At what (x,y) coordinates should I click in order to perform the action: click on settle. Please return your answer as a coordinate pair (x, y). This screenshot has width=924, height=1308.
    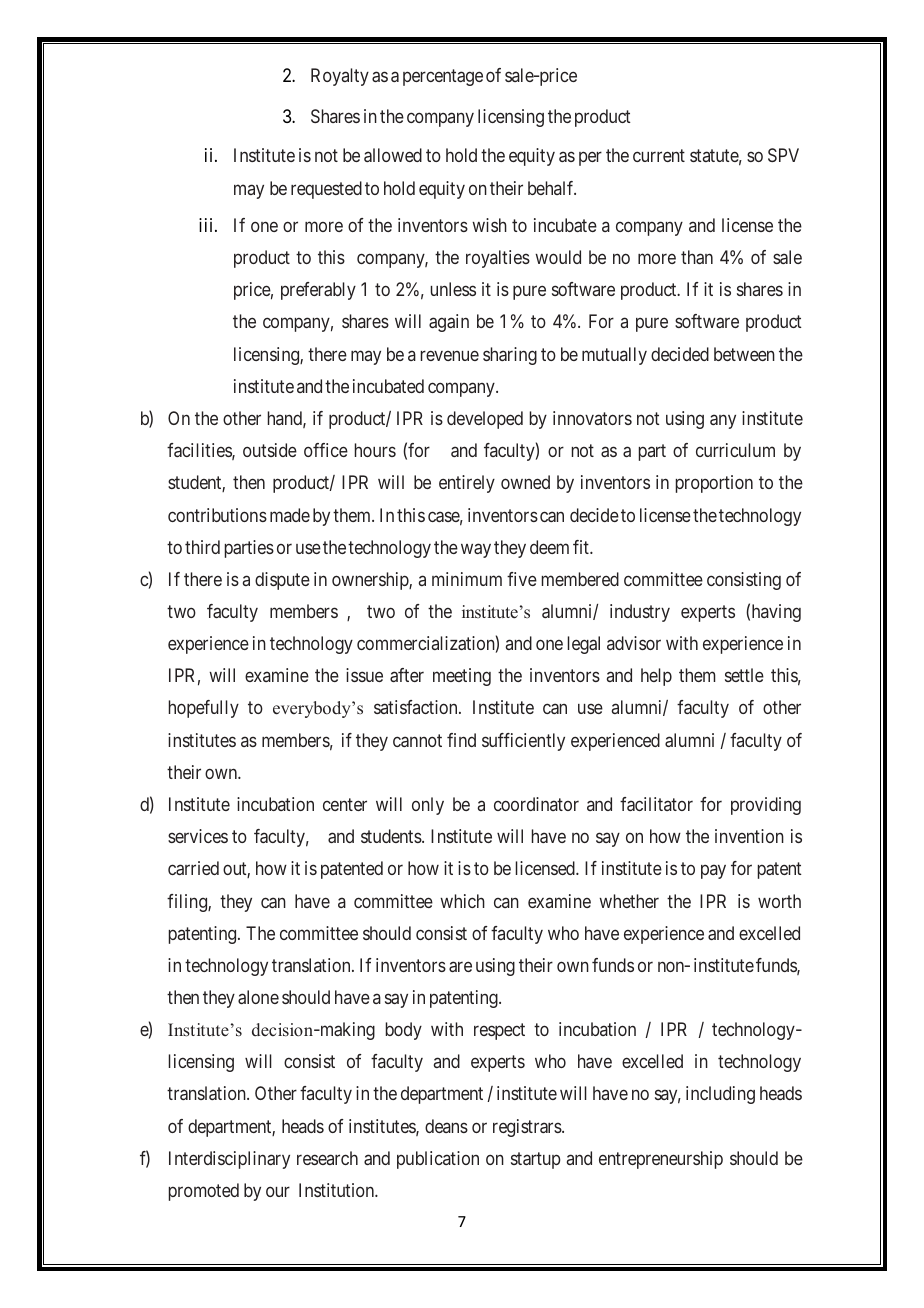
    Looking at the image, I should click on (744, 675).
